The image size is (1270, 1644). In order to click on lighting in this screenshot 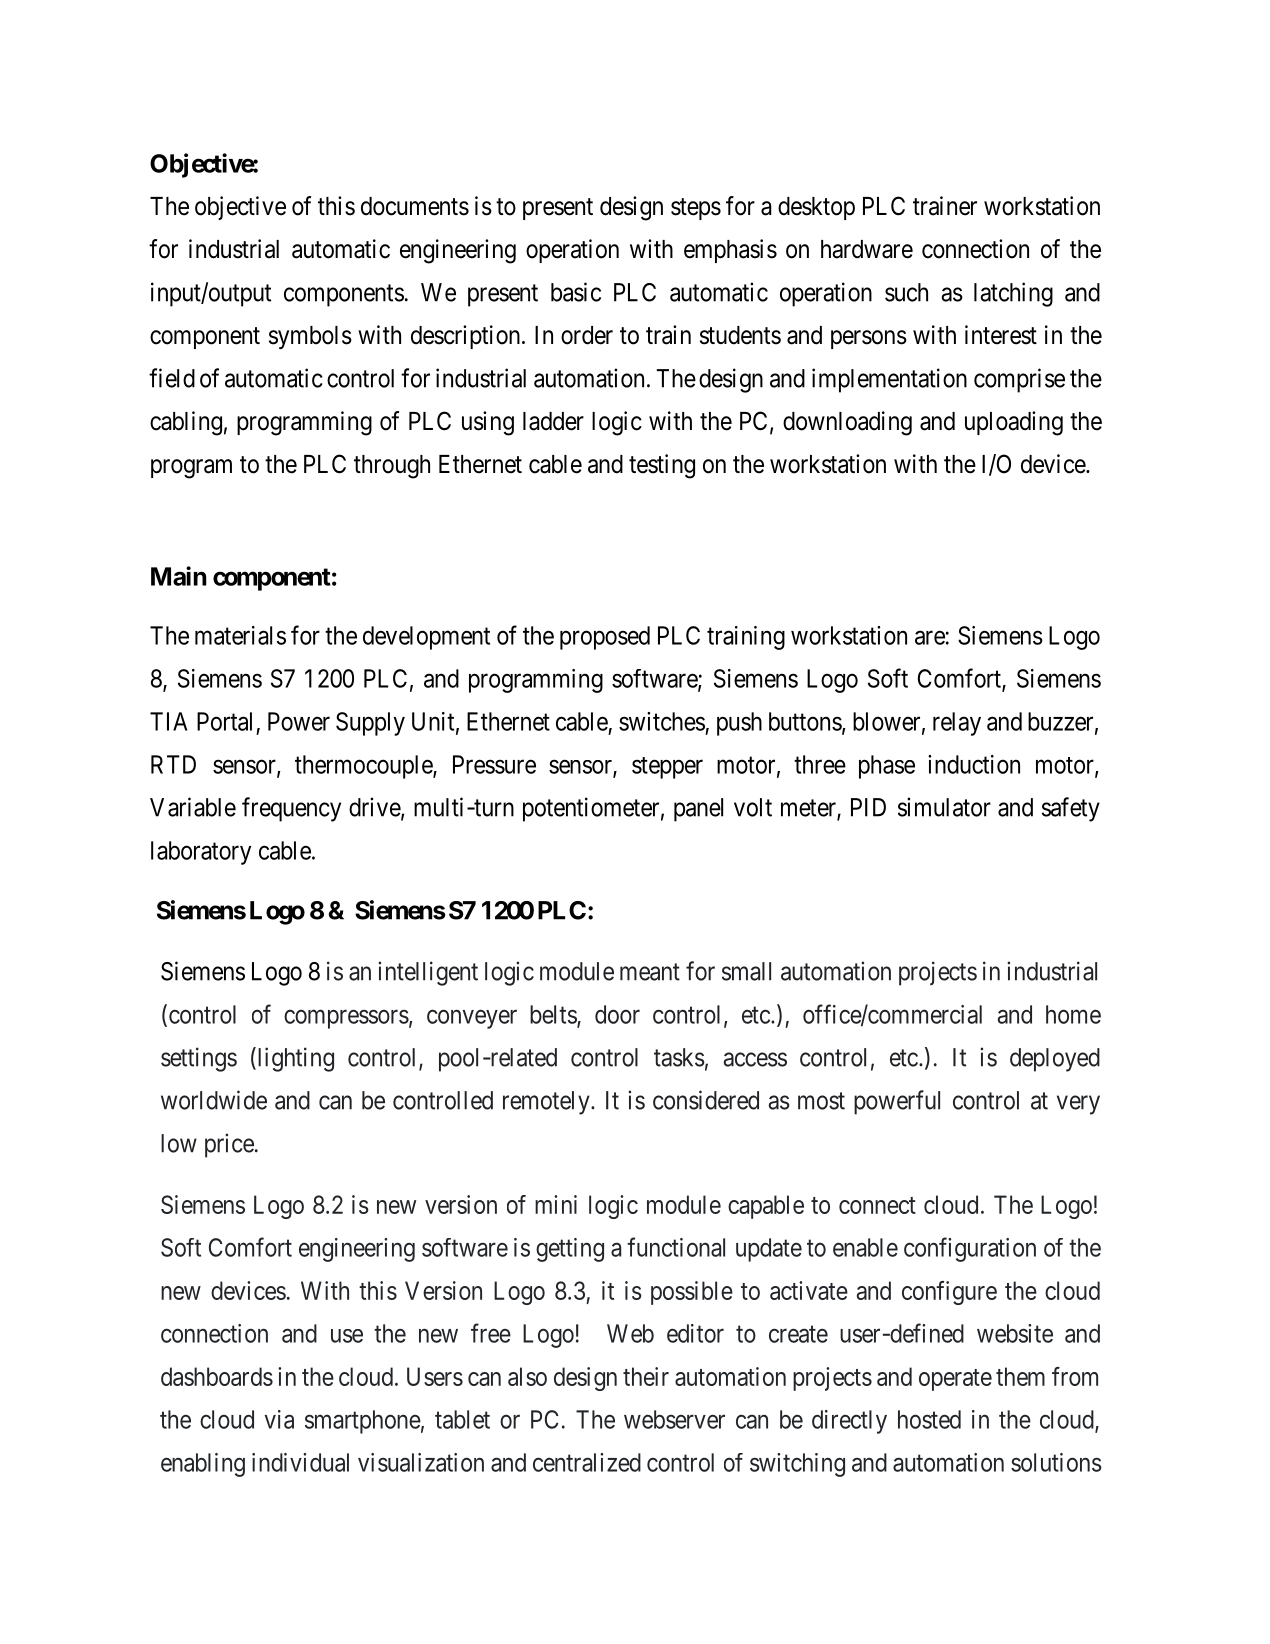, I will do `click(294, 1059)`.
